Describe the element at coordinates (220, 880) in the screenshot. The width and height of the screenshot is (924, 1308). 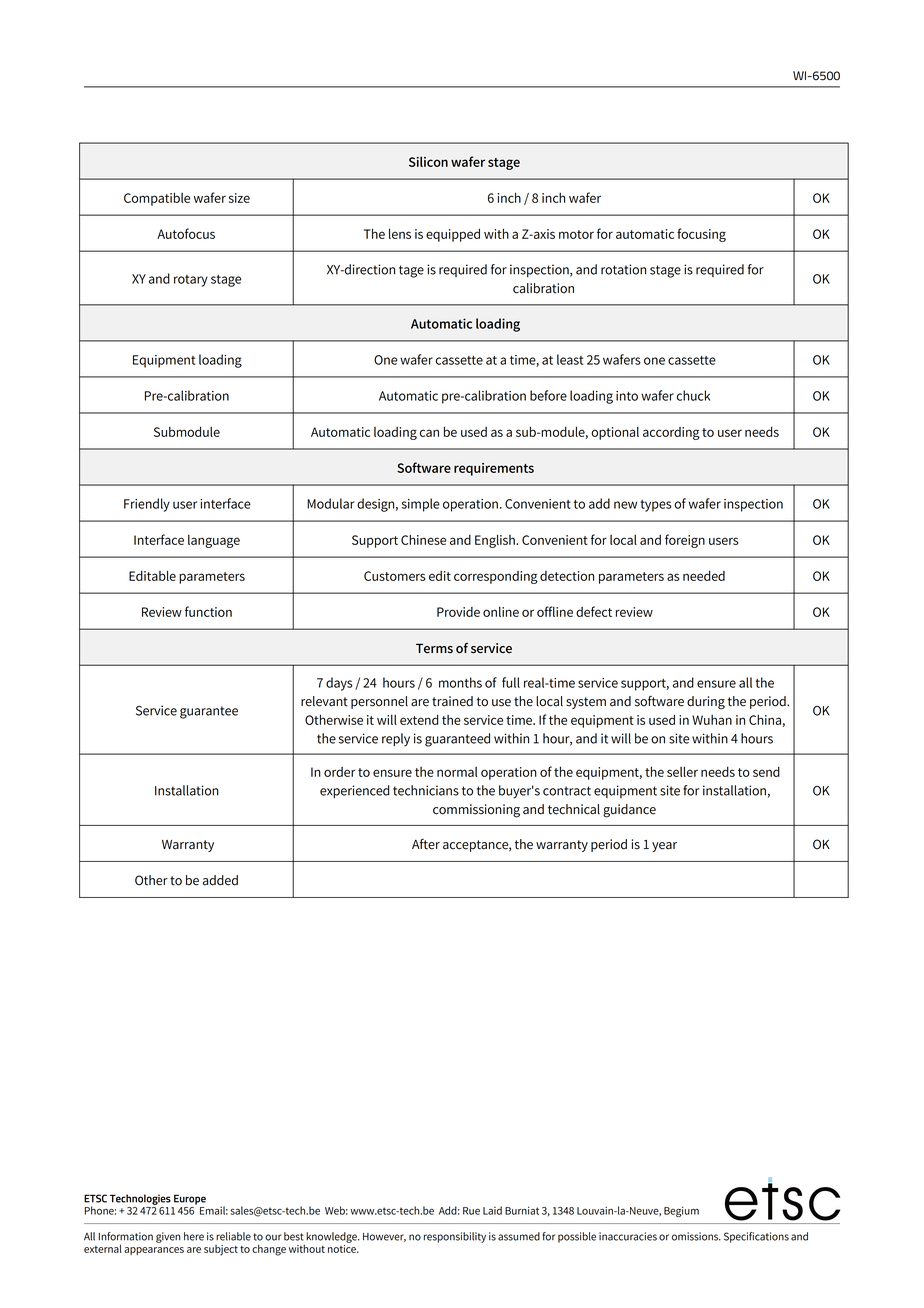
I see `added` at that location.
